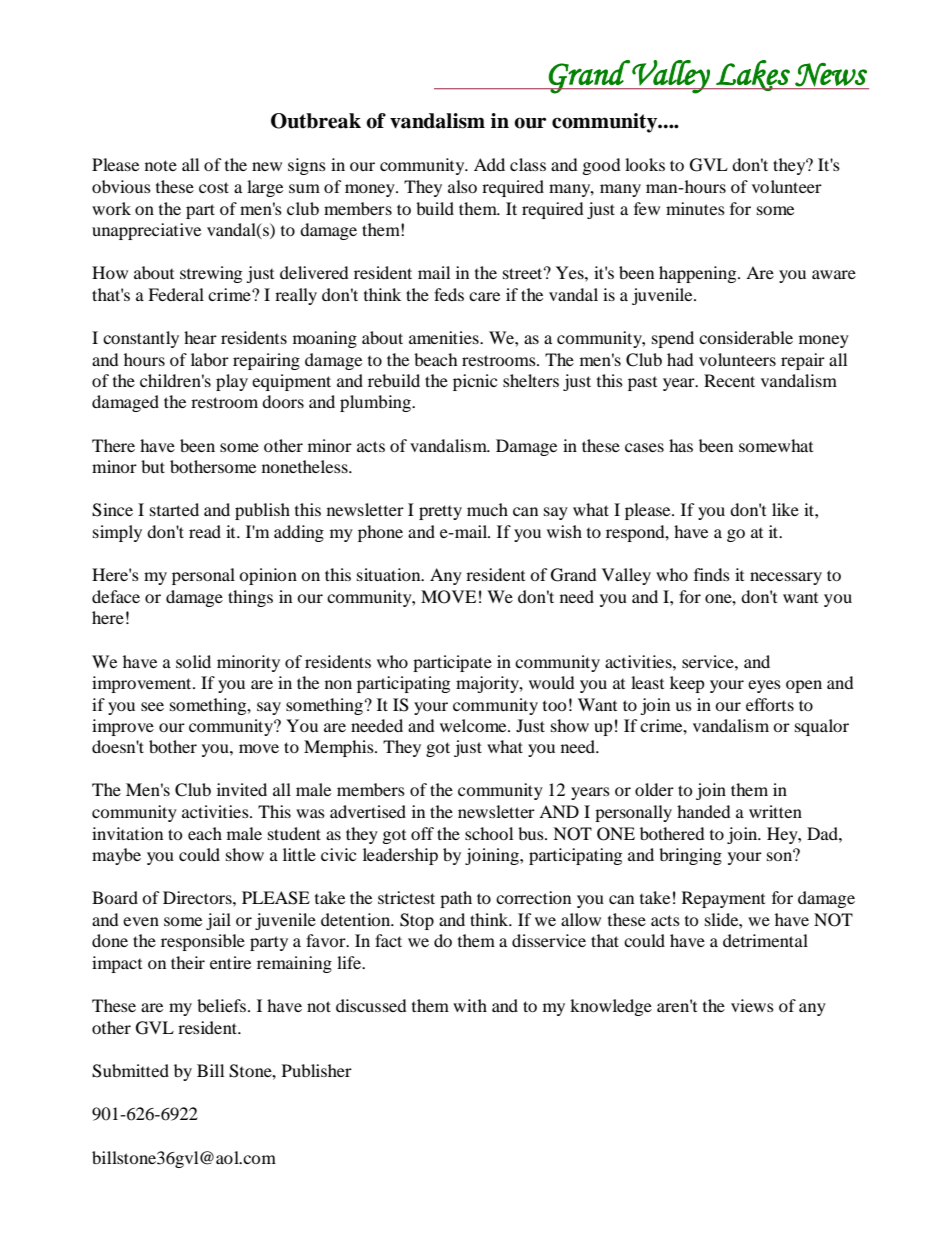  Describe the element at coordinates (785, 509) in the screenshot. I see `like` at that location.
